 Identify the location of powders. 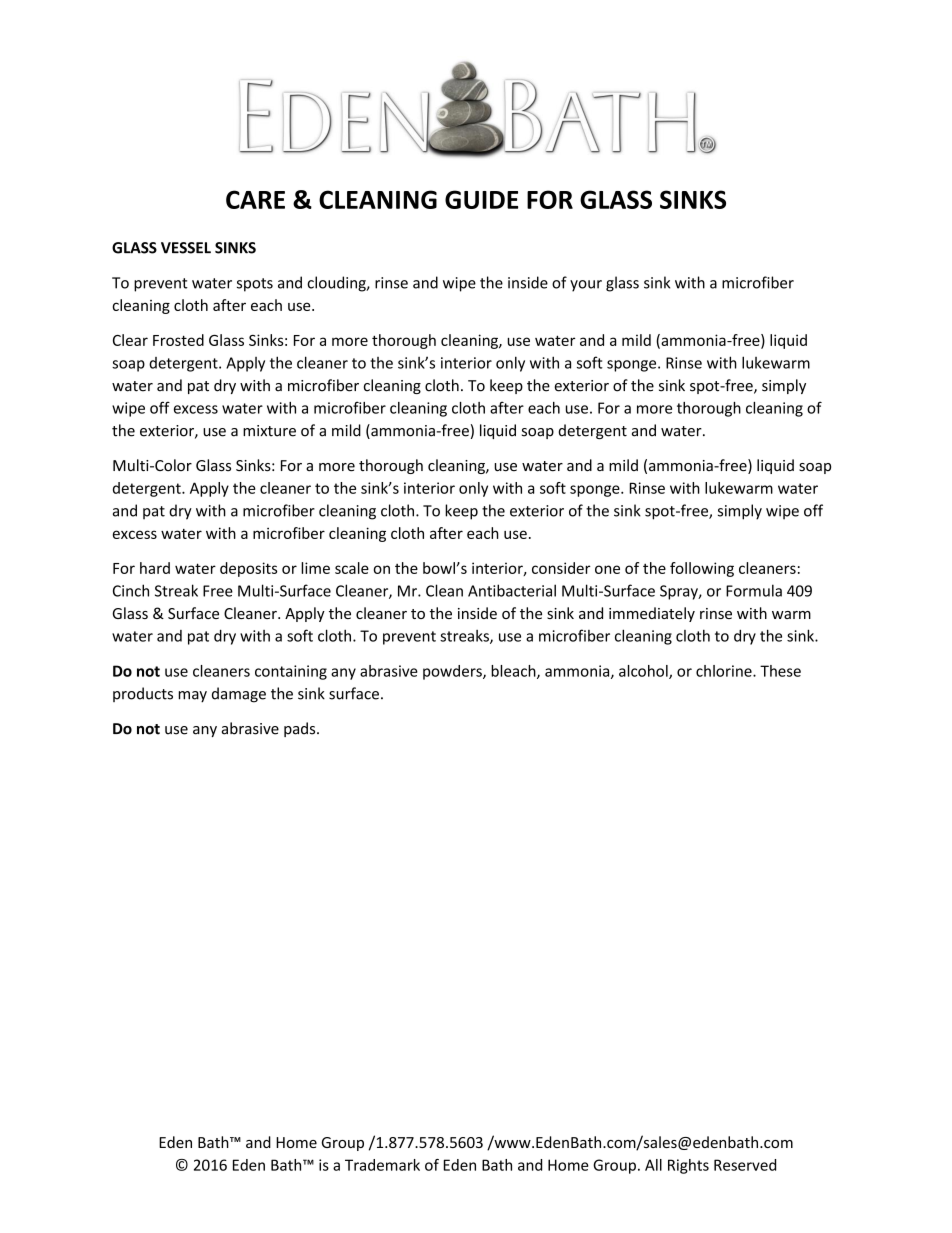
(453, 672).
